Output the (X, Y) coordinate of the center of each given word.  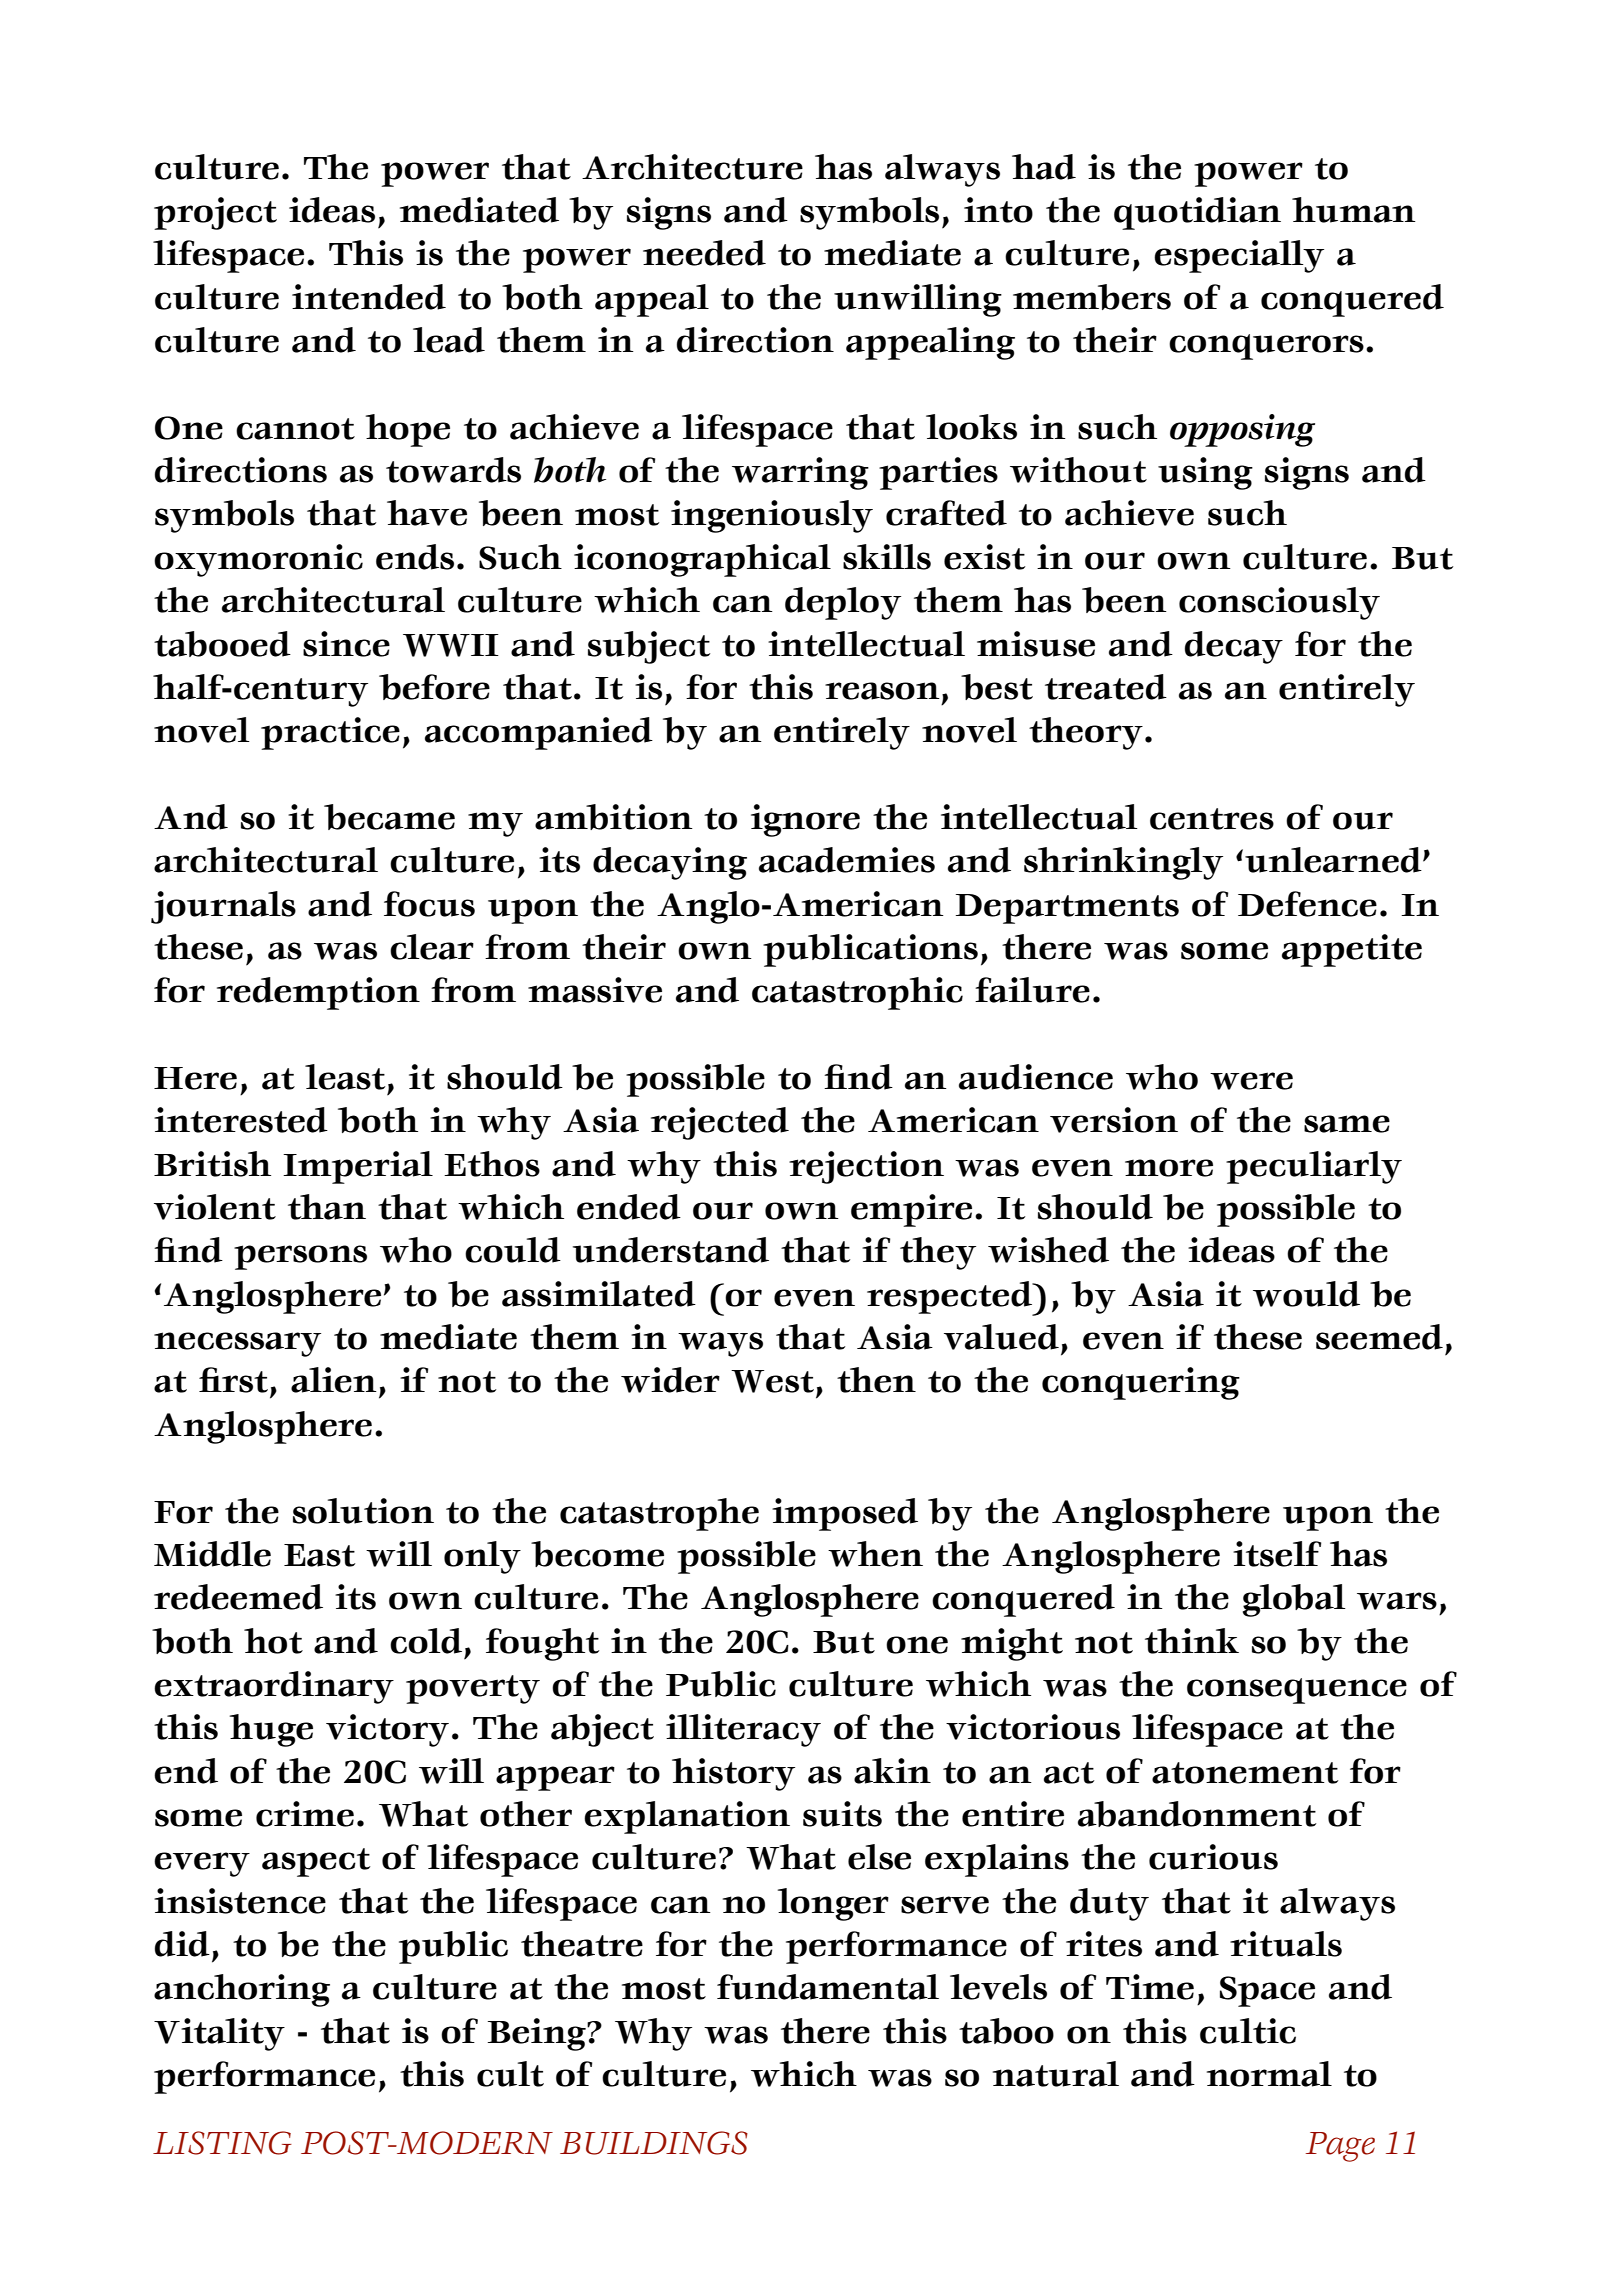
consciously (1279, 603)
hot (273, 1641)
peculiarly (1314, 1167)
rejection (866, 1167)
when (875, 1554)
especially (1239, 256)
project (215, 213)
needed (704, 253)
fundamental (828, 1987)
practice (330, 733)
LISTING (222, 2143)
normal (1269, 2074)
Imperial (358, 1167)
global (1294, 1600)
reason (882, 691)
